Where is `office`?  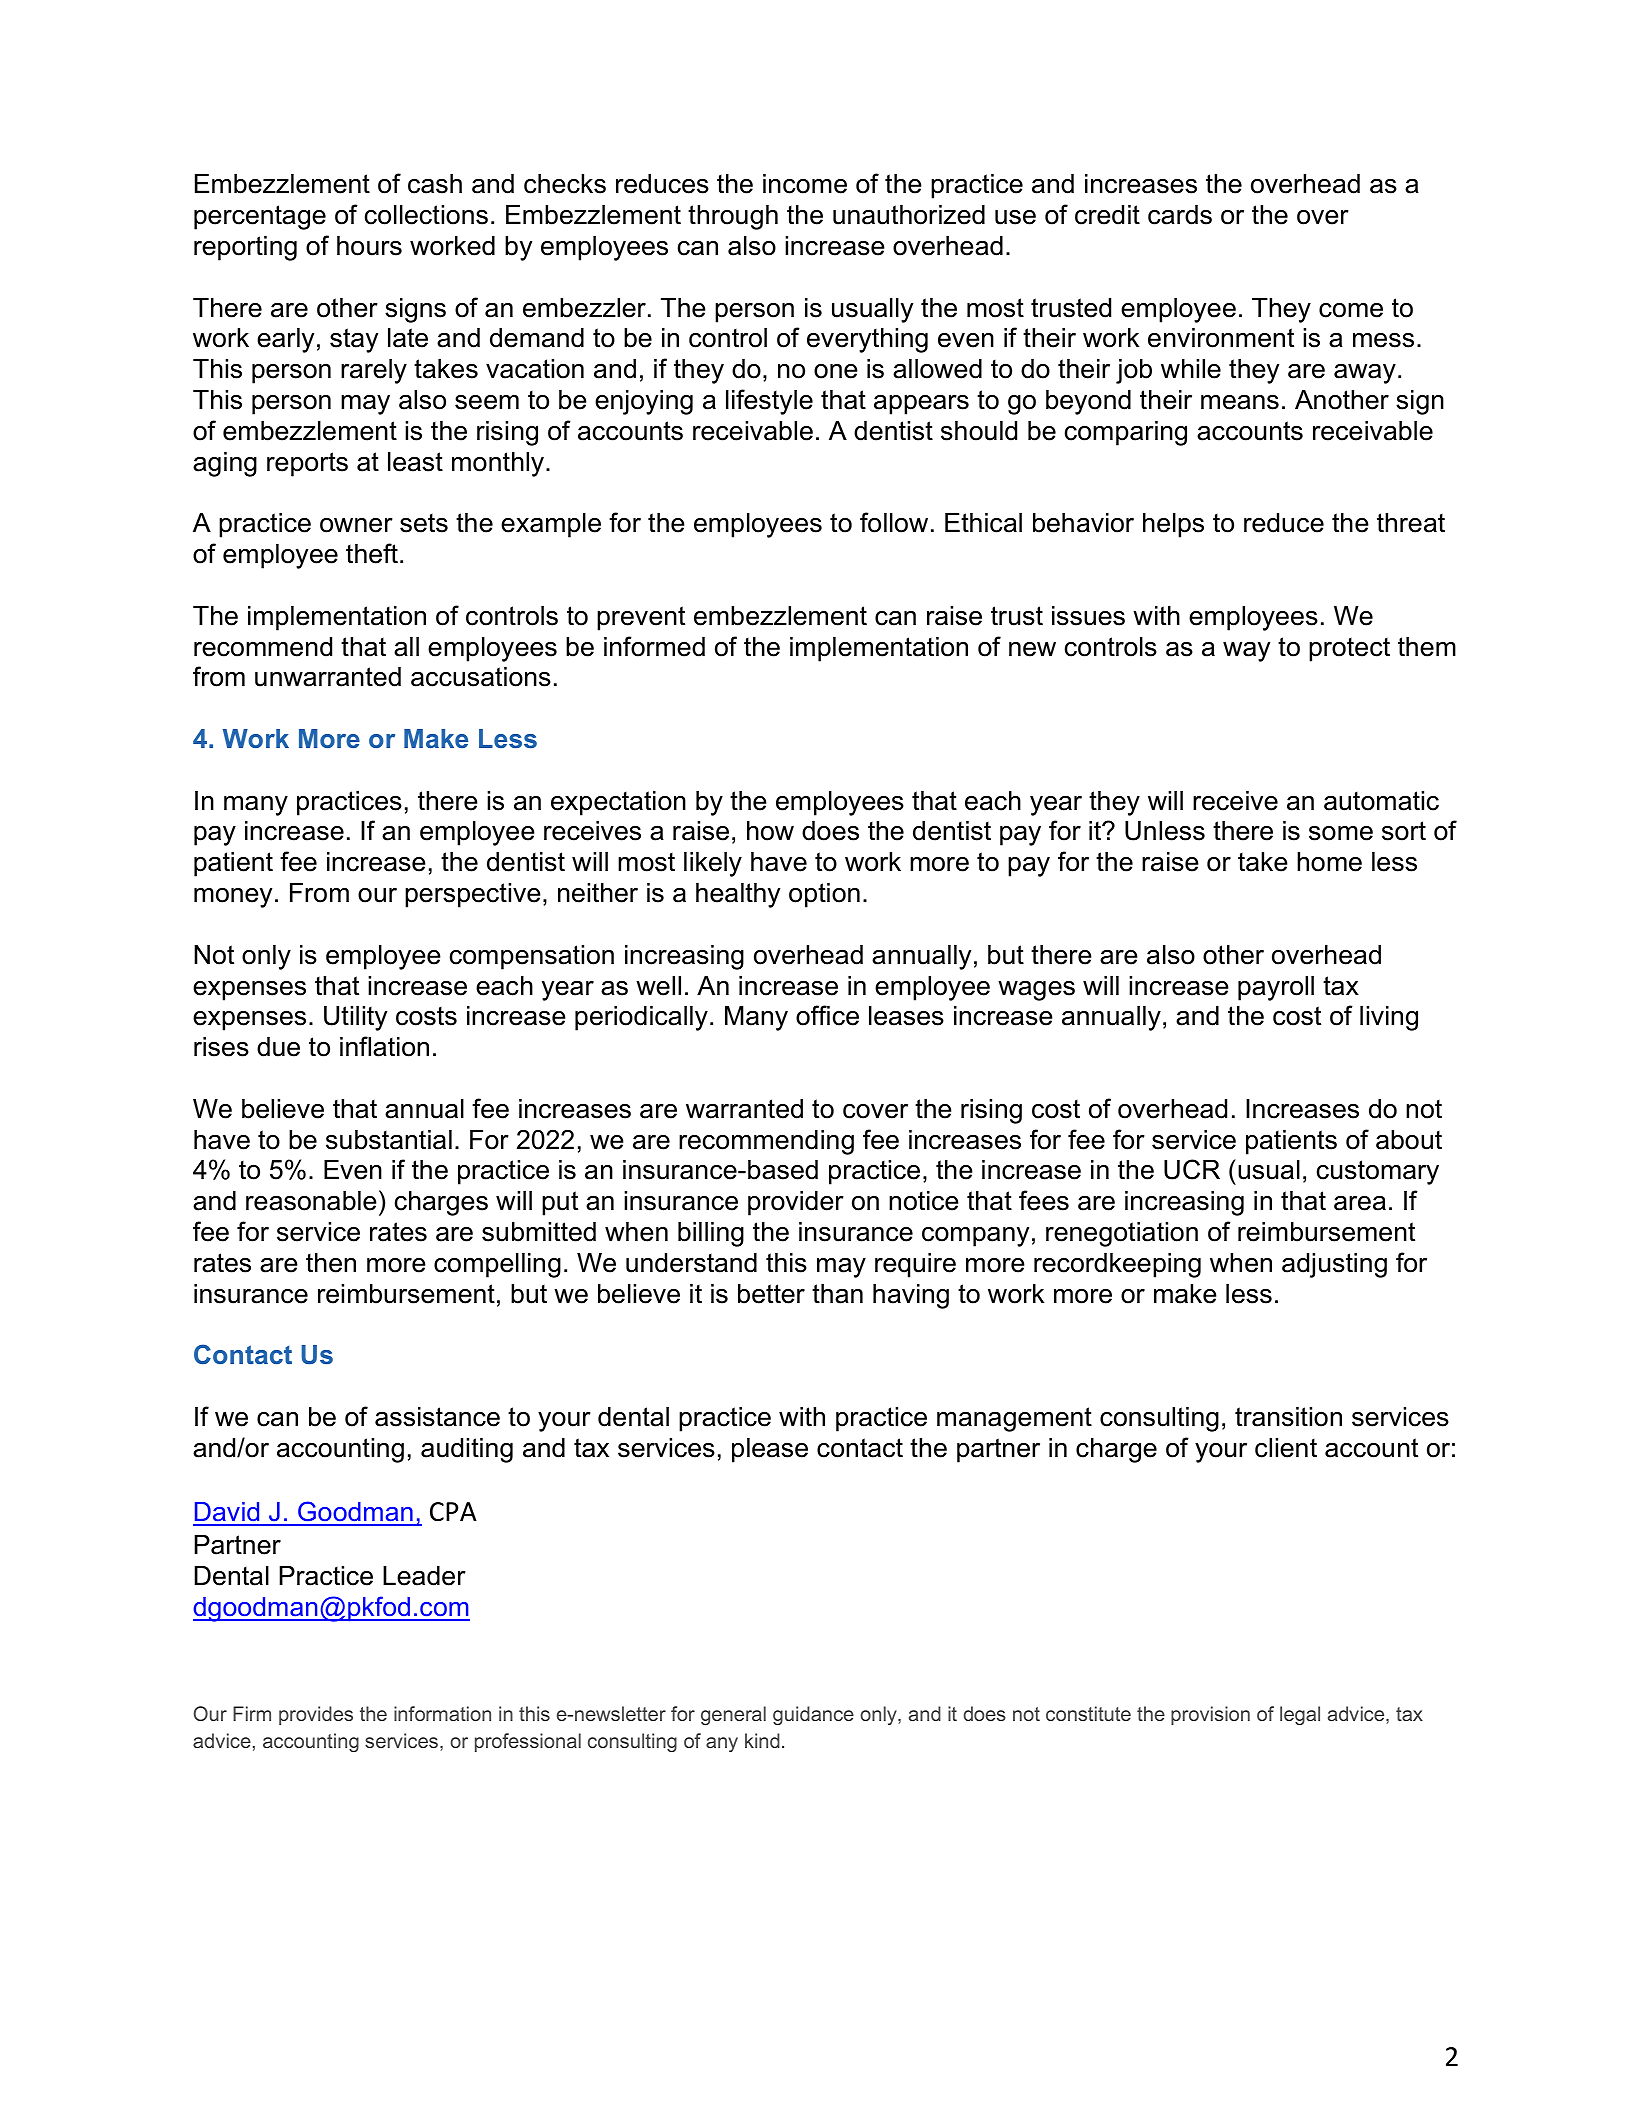
office is located at coordinates (827, 1015).
